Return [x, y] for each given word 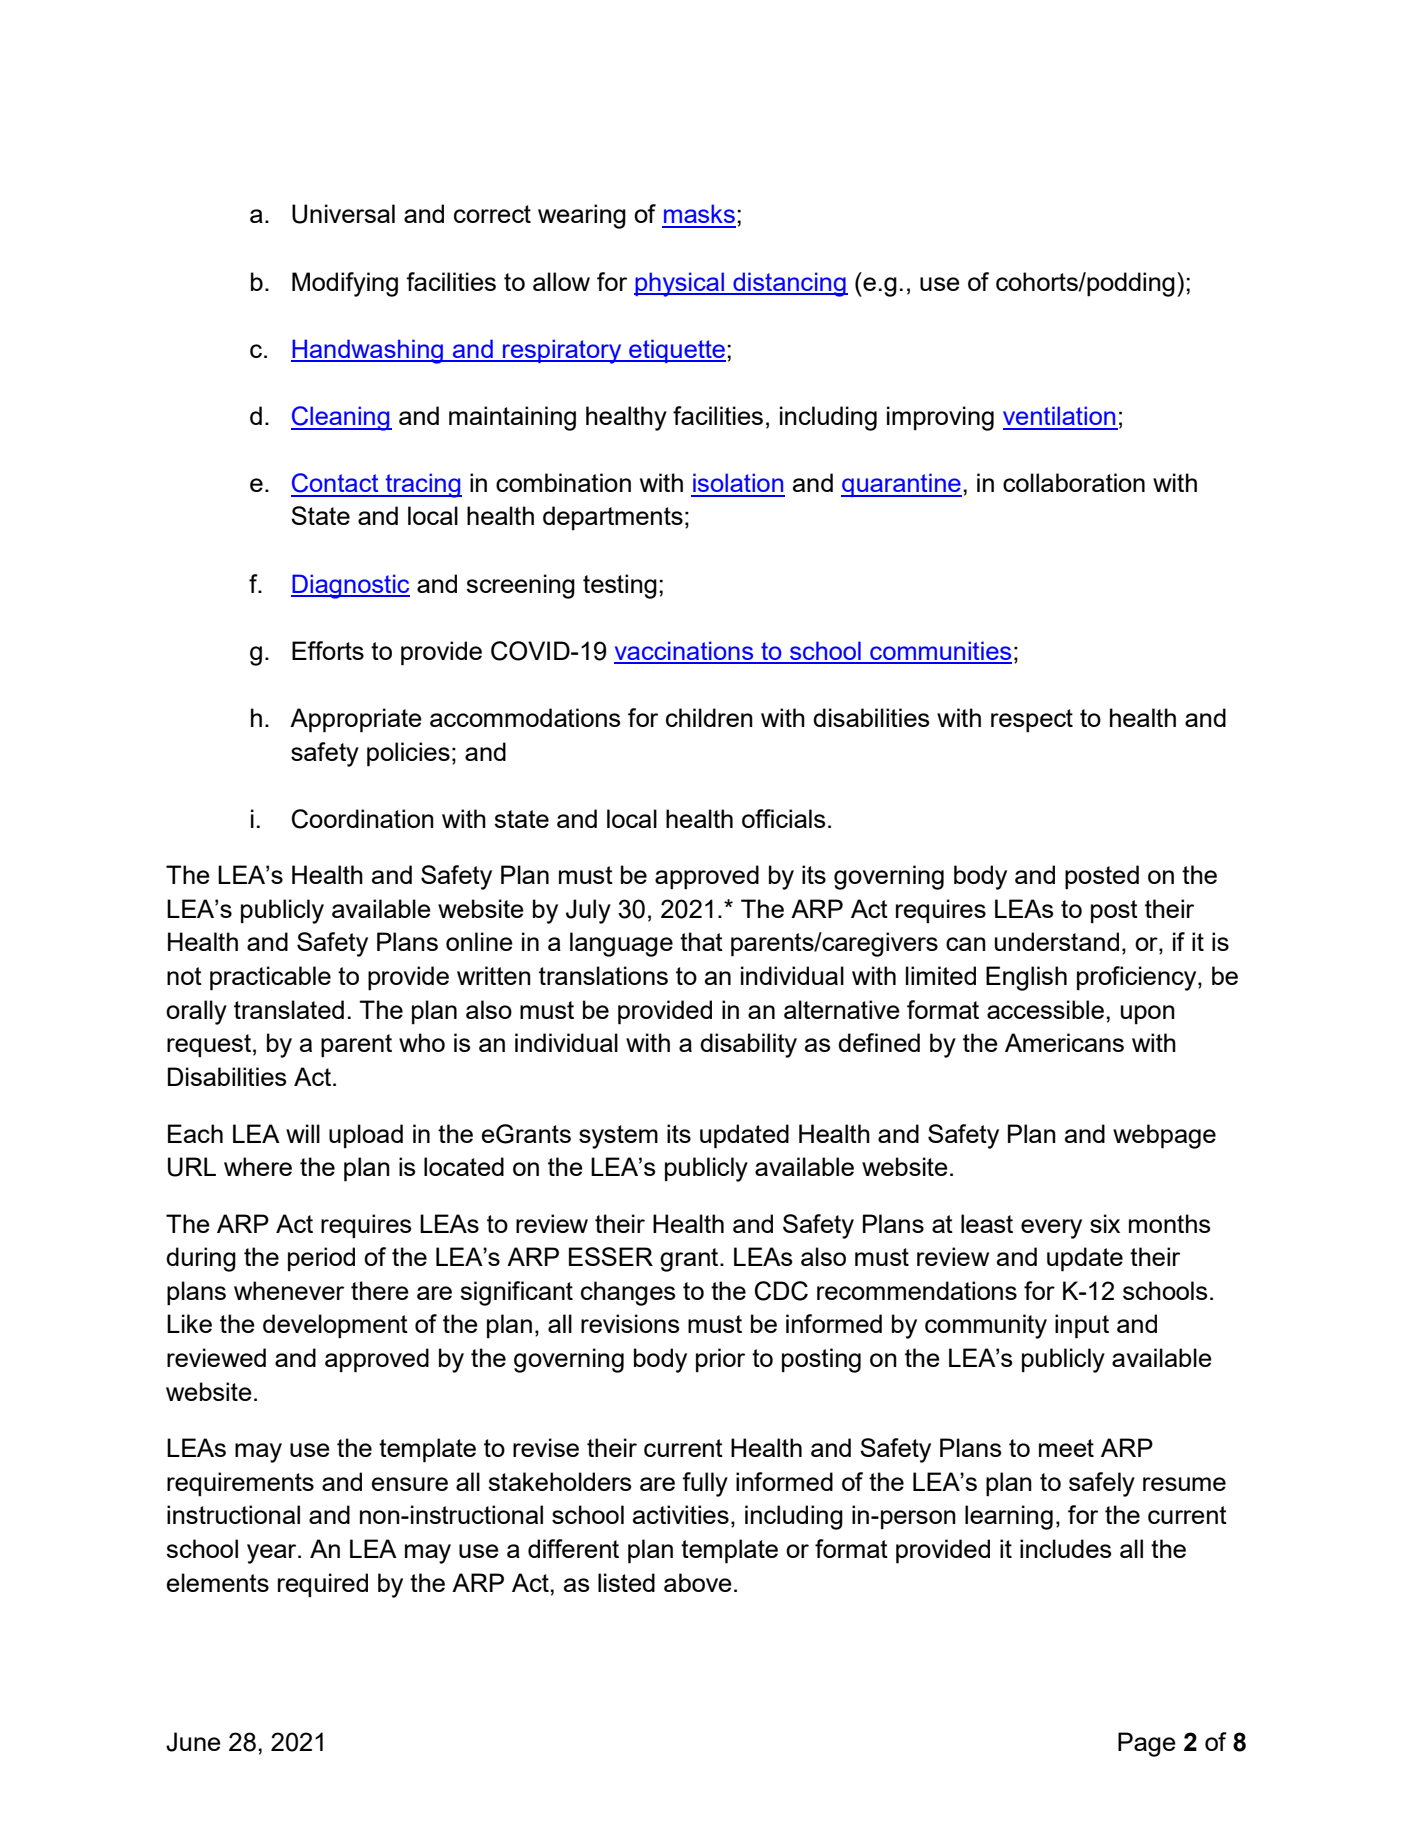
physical [680, 284]
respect [1032, 721]
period [321, 1259]
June [193, 1742]
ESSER [611, 1256]
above [698, 1582]
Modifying [345, 284]
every [1051, 1229]
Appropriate [356, 720]
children [709, 717]
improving [940, 418]
